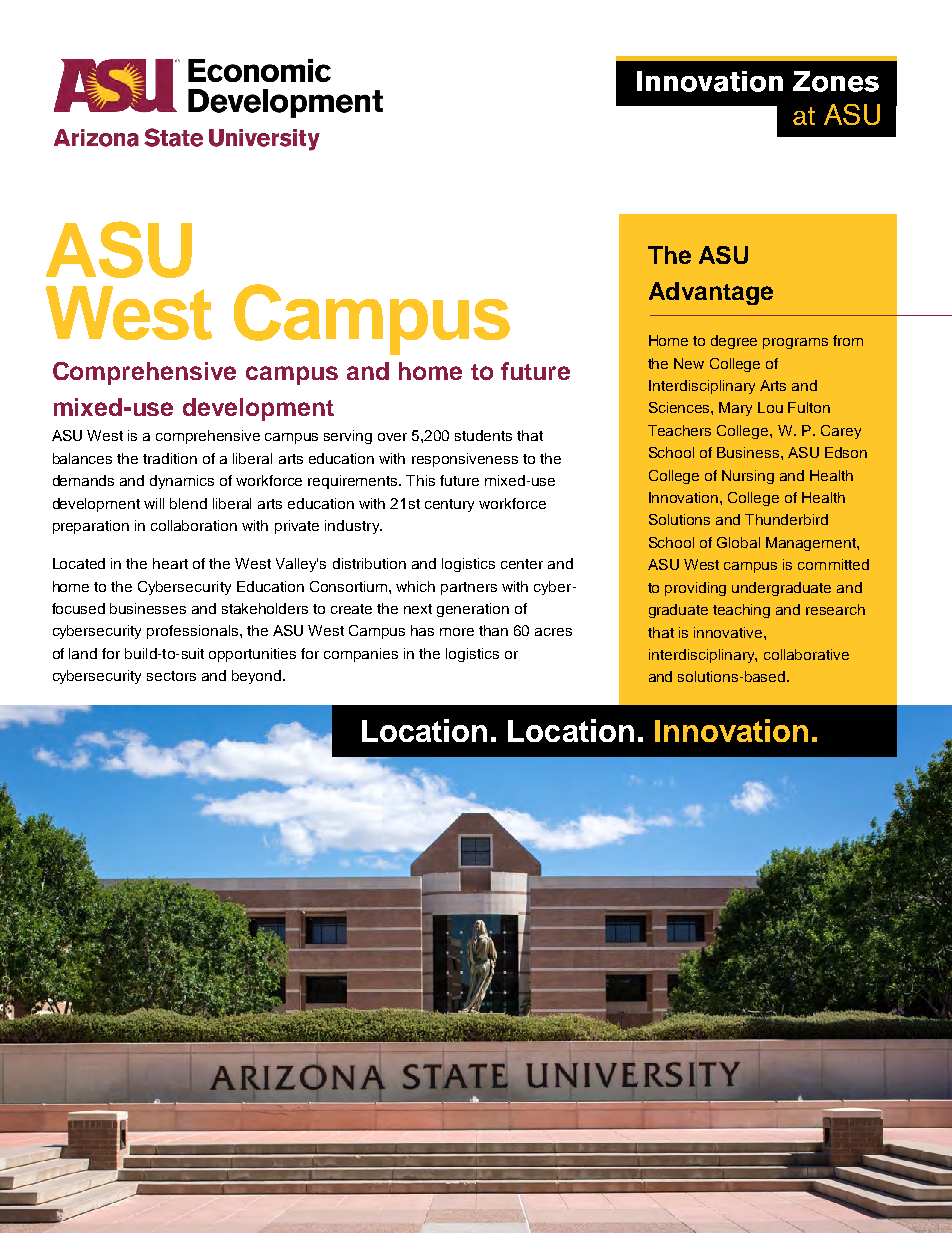  I want to click on Mary, so click(735, 409).
